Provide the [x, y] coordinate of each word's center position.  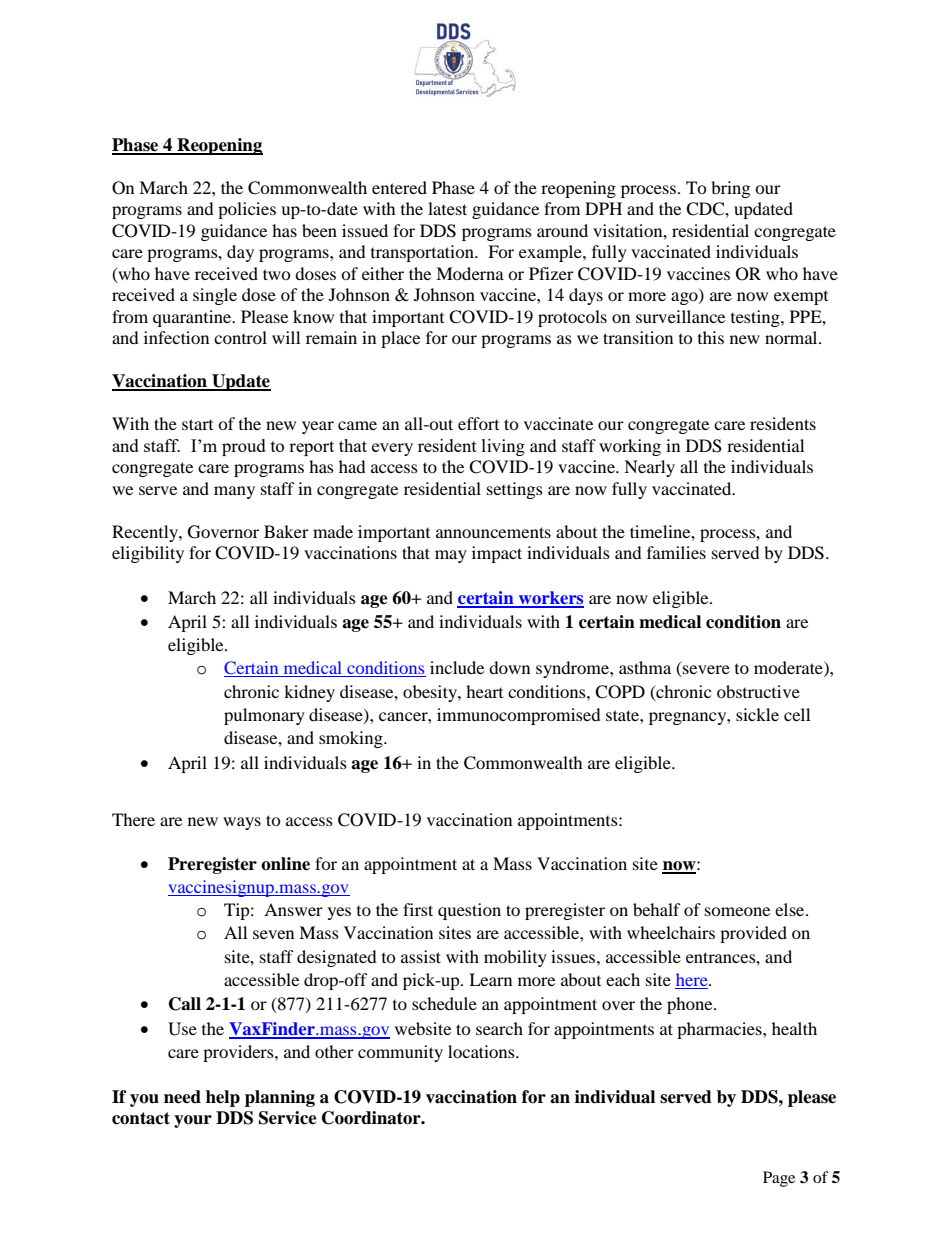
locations [482, 1051]
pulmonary [264, 716]
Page [779, 1179]
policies [247, 210]
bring [730, 189]
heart [484, 691]
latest [447, 208]
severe [705, 671]
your [193, 1121]
